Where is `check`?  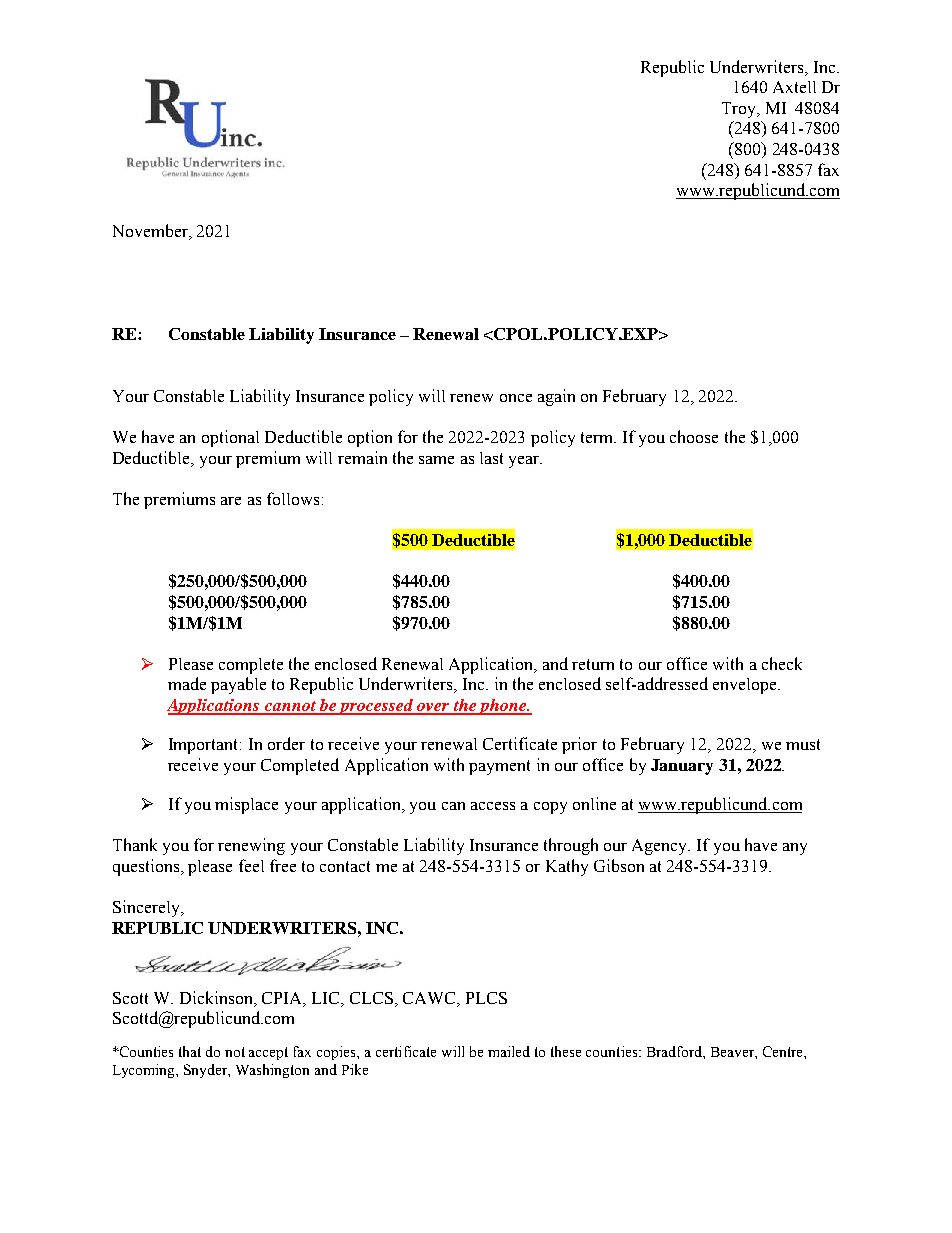 check is located at coordinates (782, 663).
